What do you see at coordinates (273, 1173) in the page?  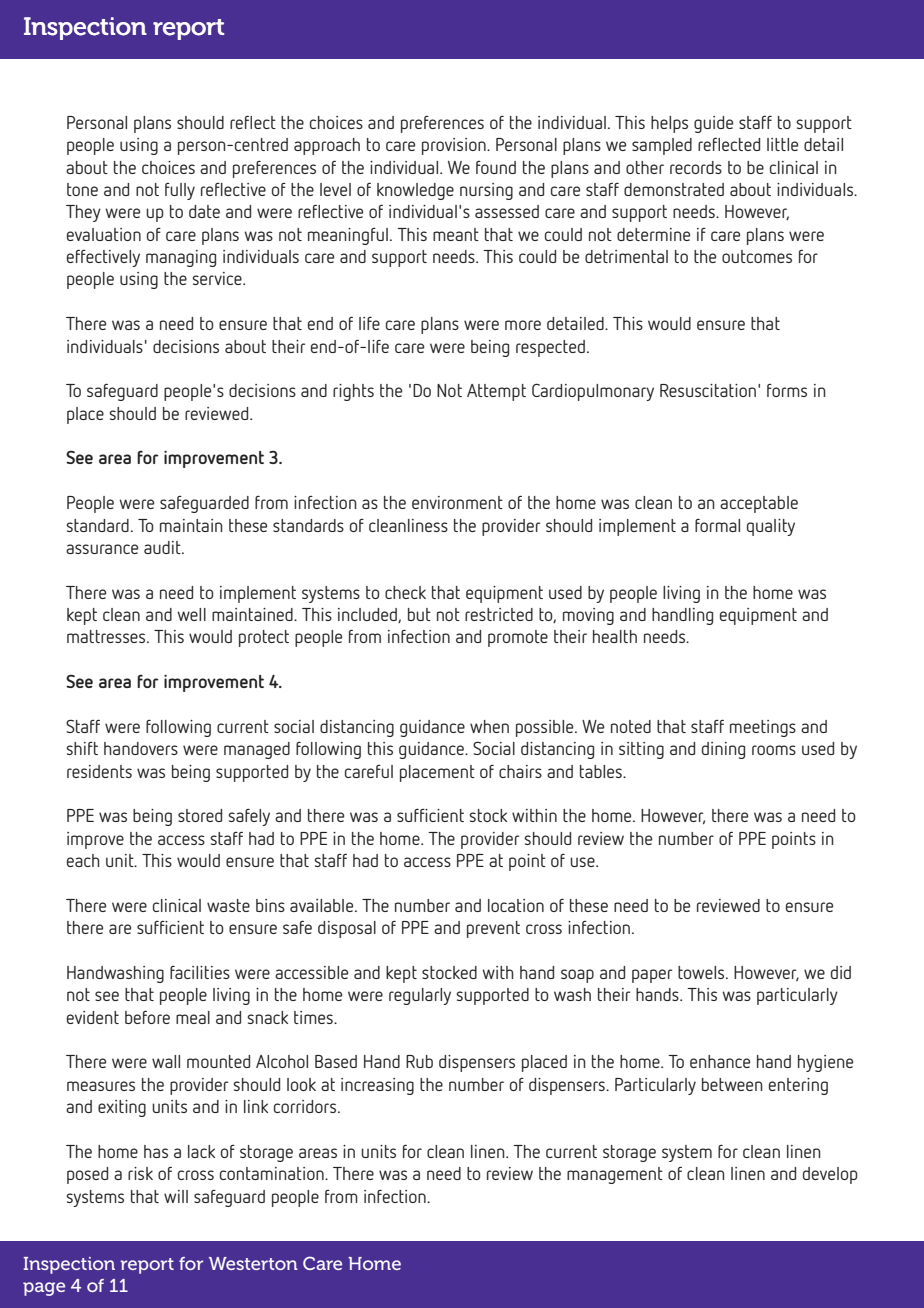 I see `contamination` at bounding box center [273, 1173].
